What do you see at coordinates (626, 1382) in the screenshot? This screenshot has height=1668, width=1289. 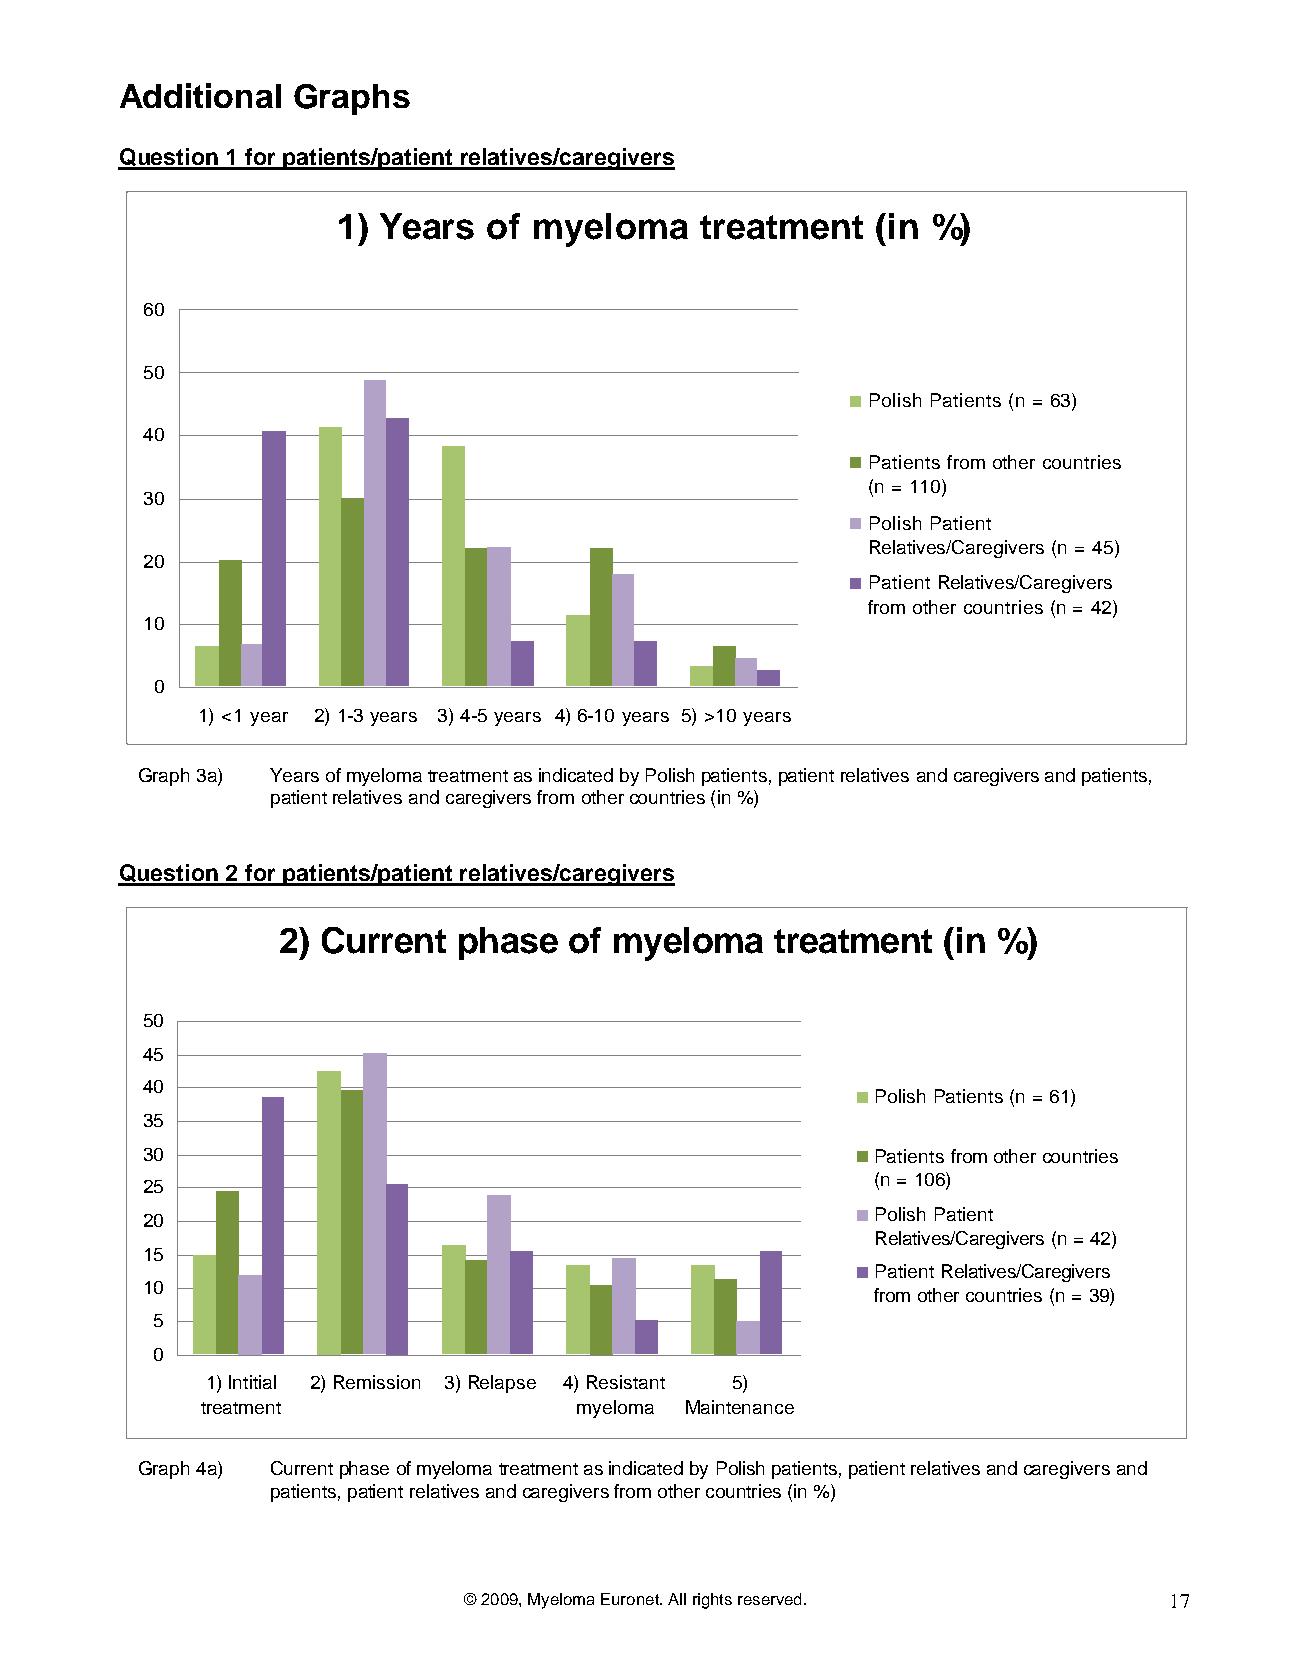 I see `Resistant` at bounding box center [626, 1382].
